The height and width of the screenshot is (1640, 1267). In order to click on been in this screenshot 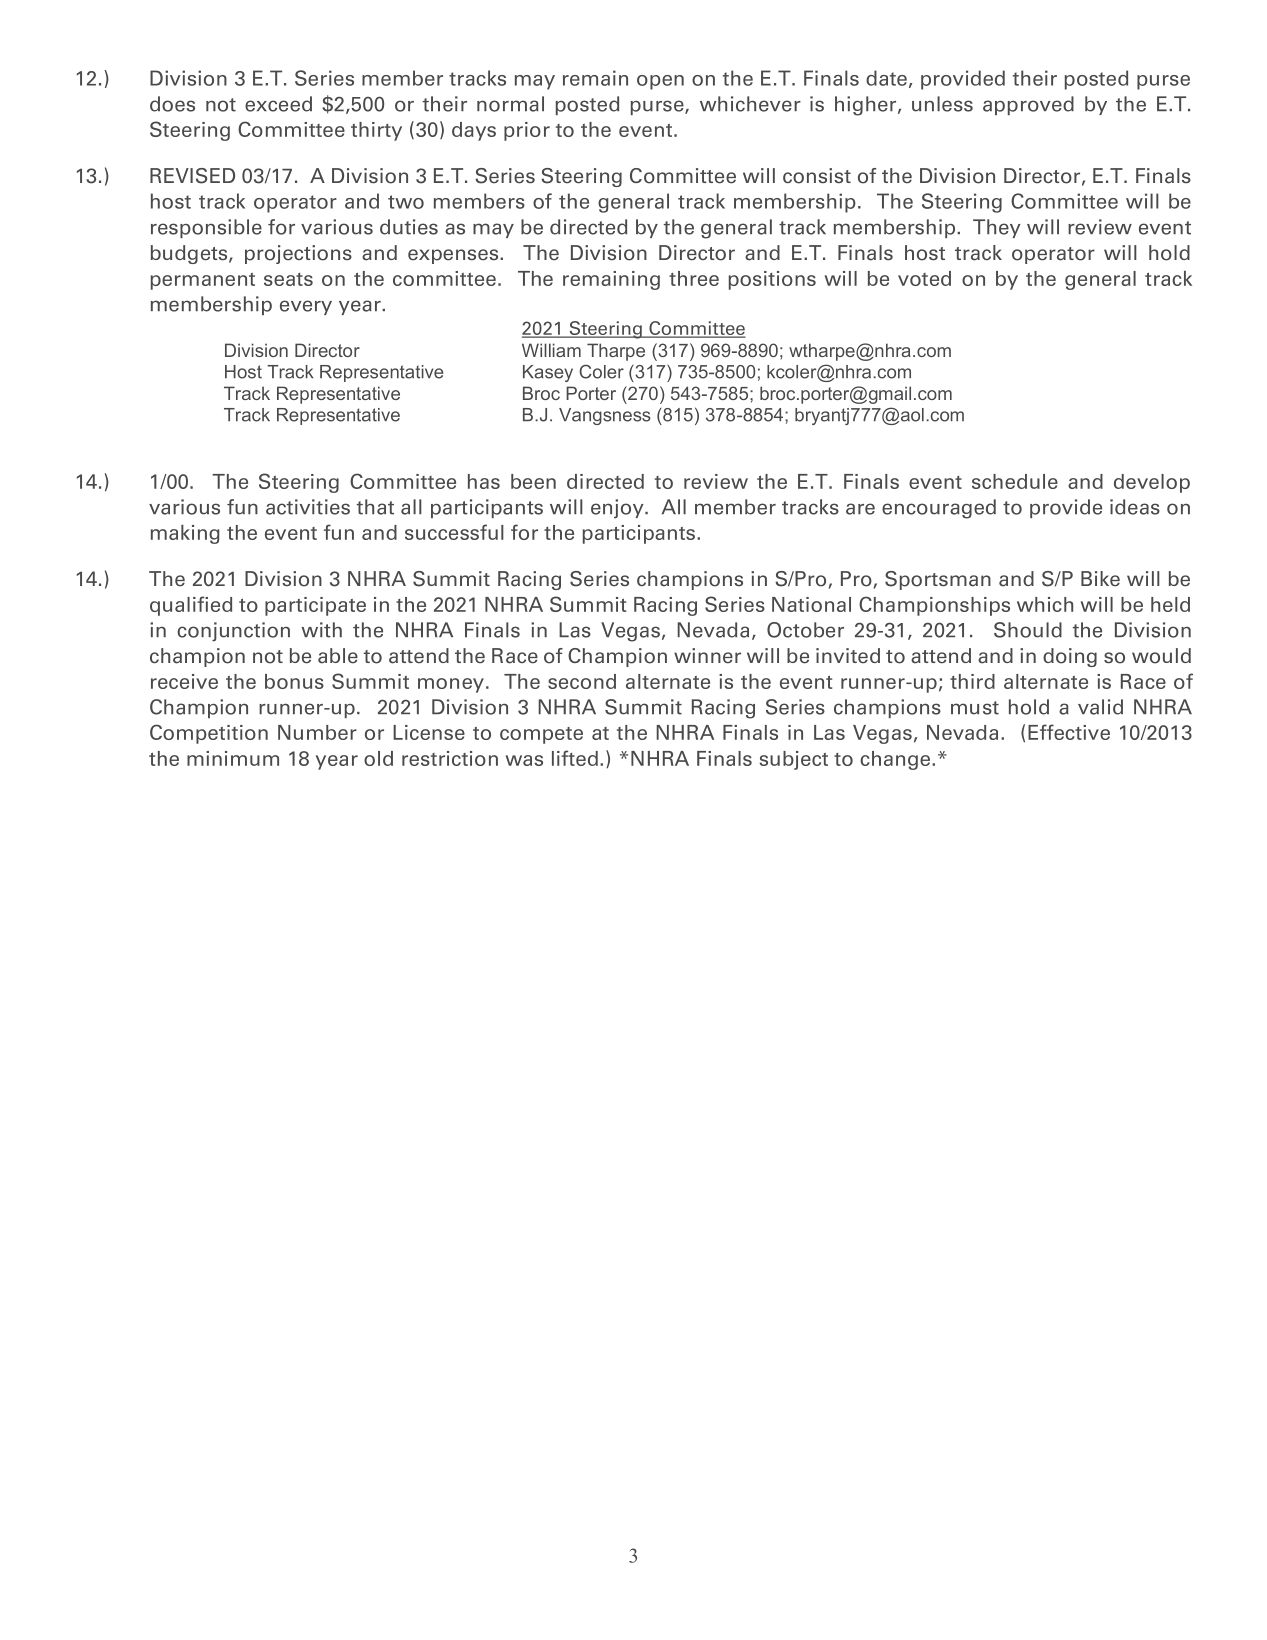, I will do `click(533, 481)`.
